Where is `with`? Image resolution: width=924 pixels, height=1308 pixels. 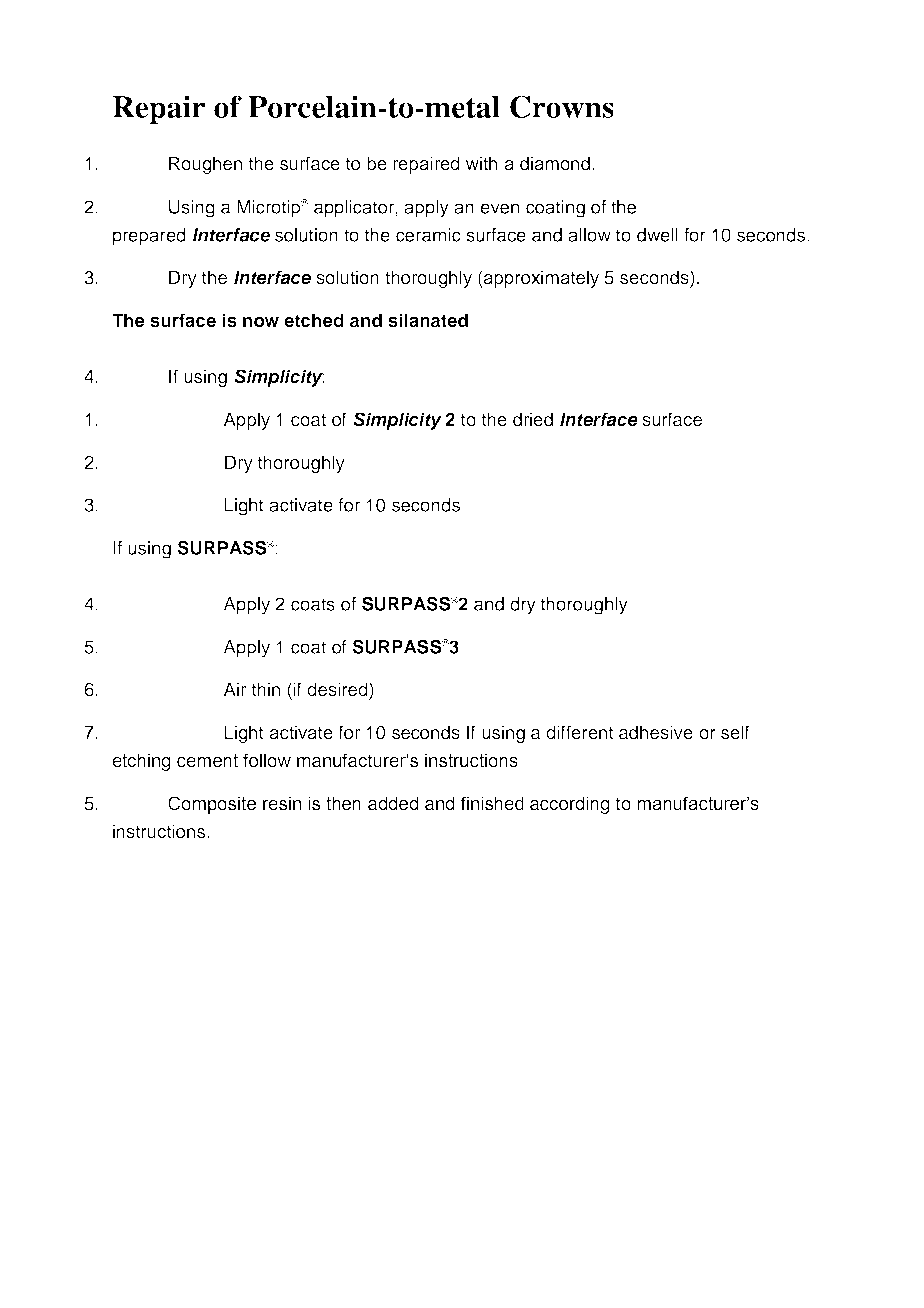
with is located at coordinates (481, 163).
